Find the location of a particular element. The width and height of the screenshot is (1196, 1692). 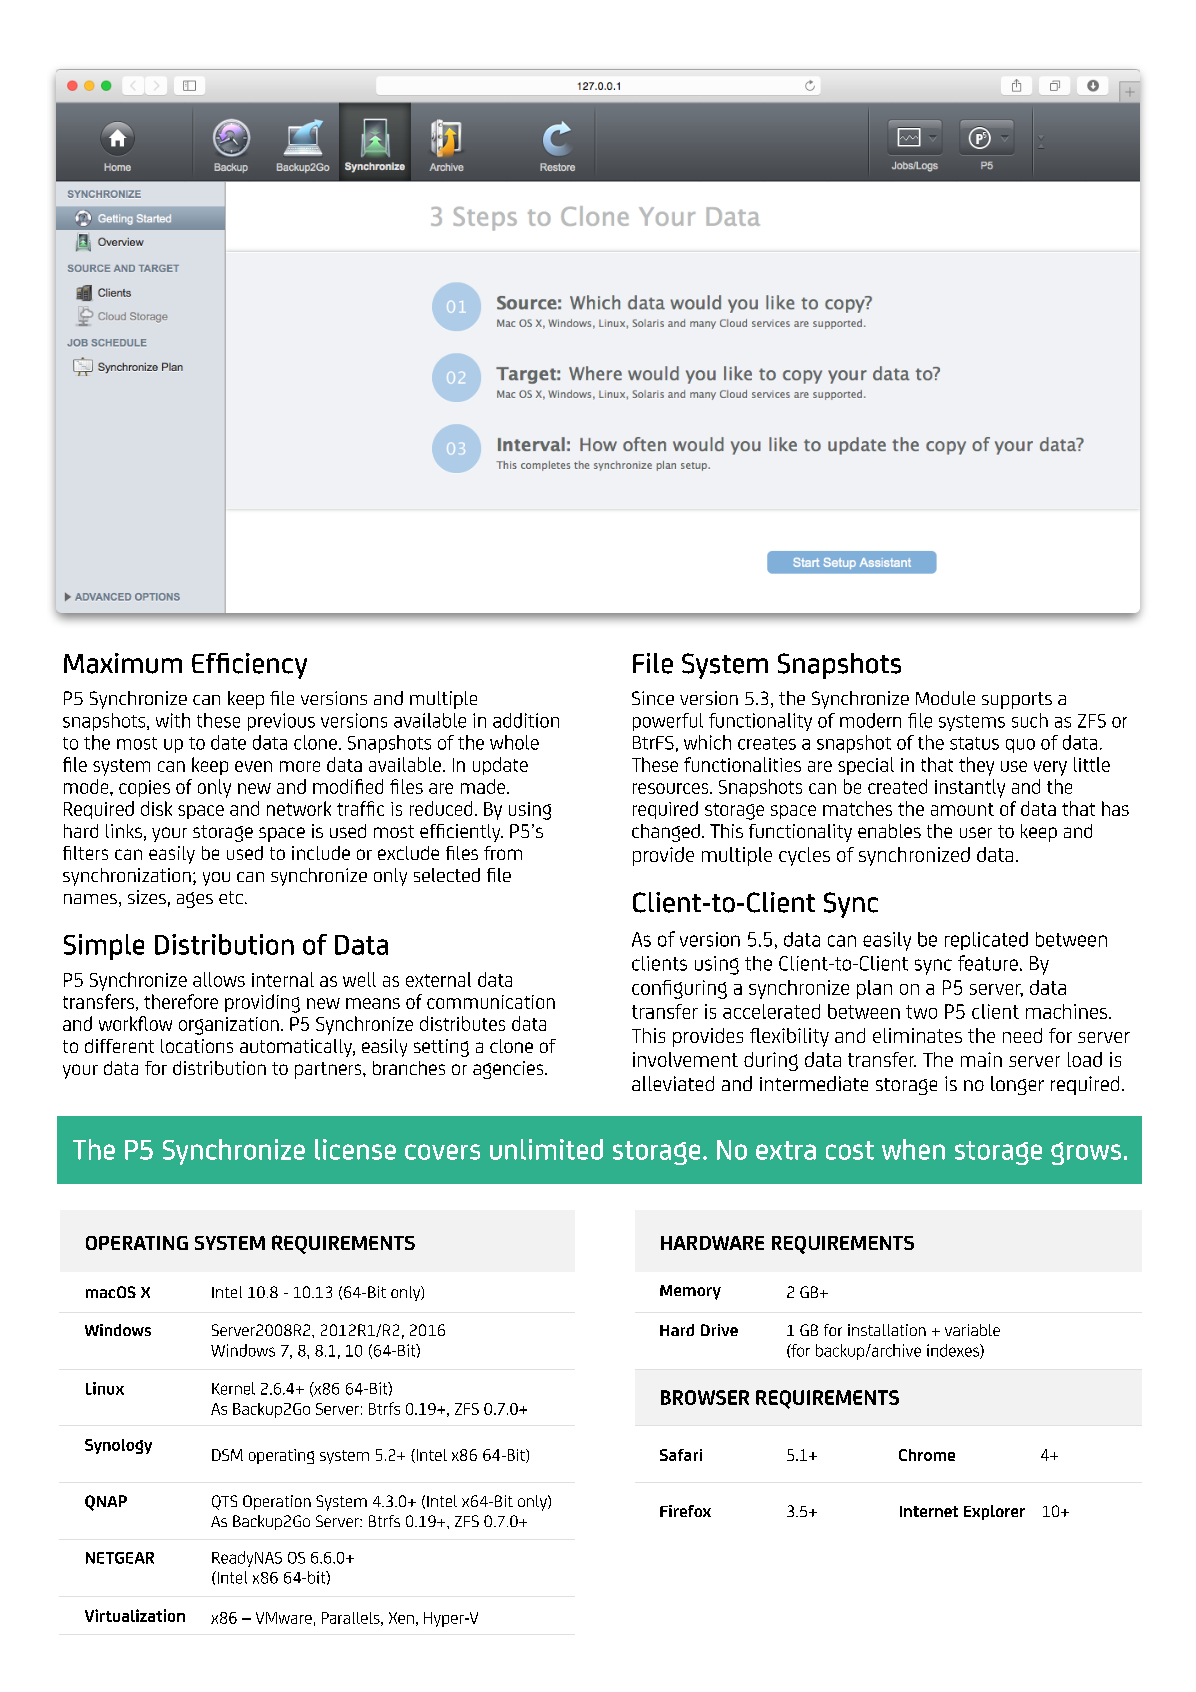

supports is located at coordinates (1017, 700).
